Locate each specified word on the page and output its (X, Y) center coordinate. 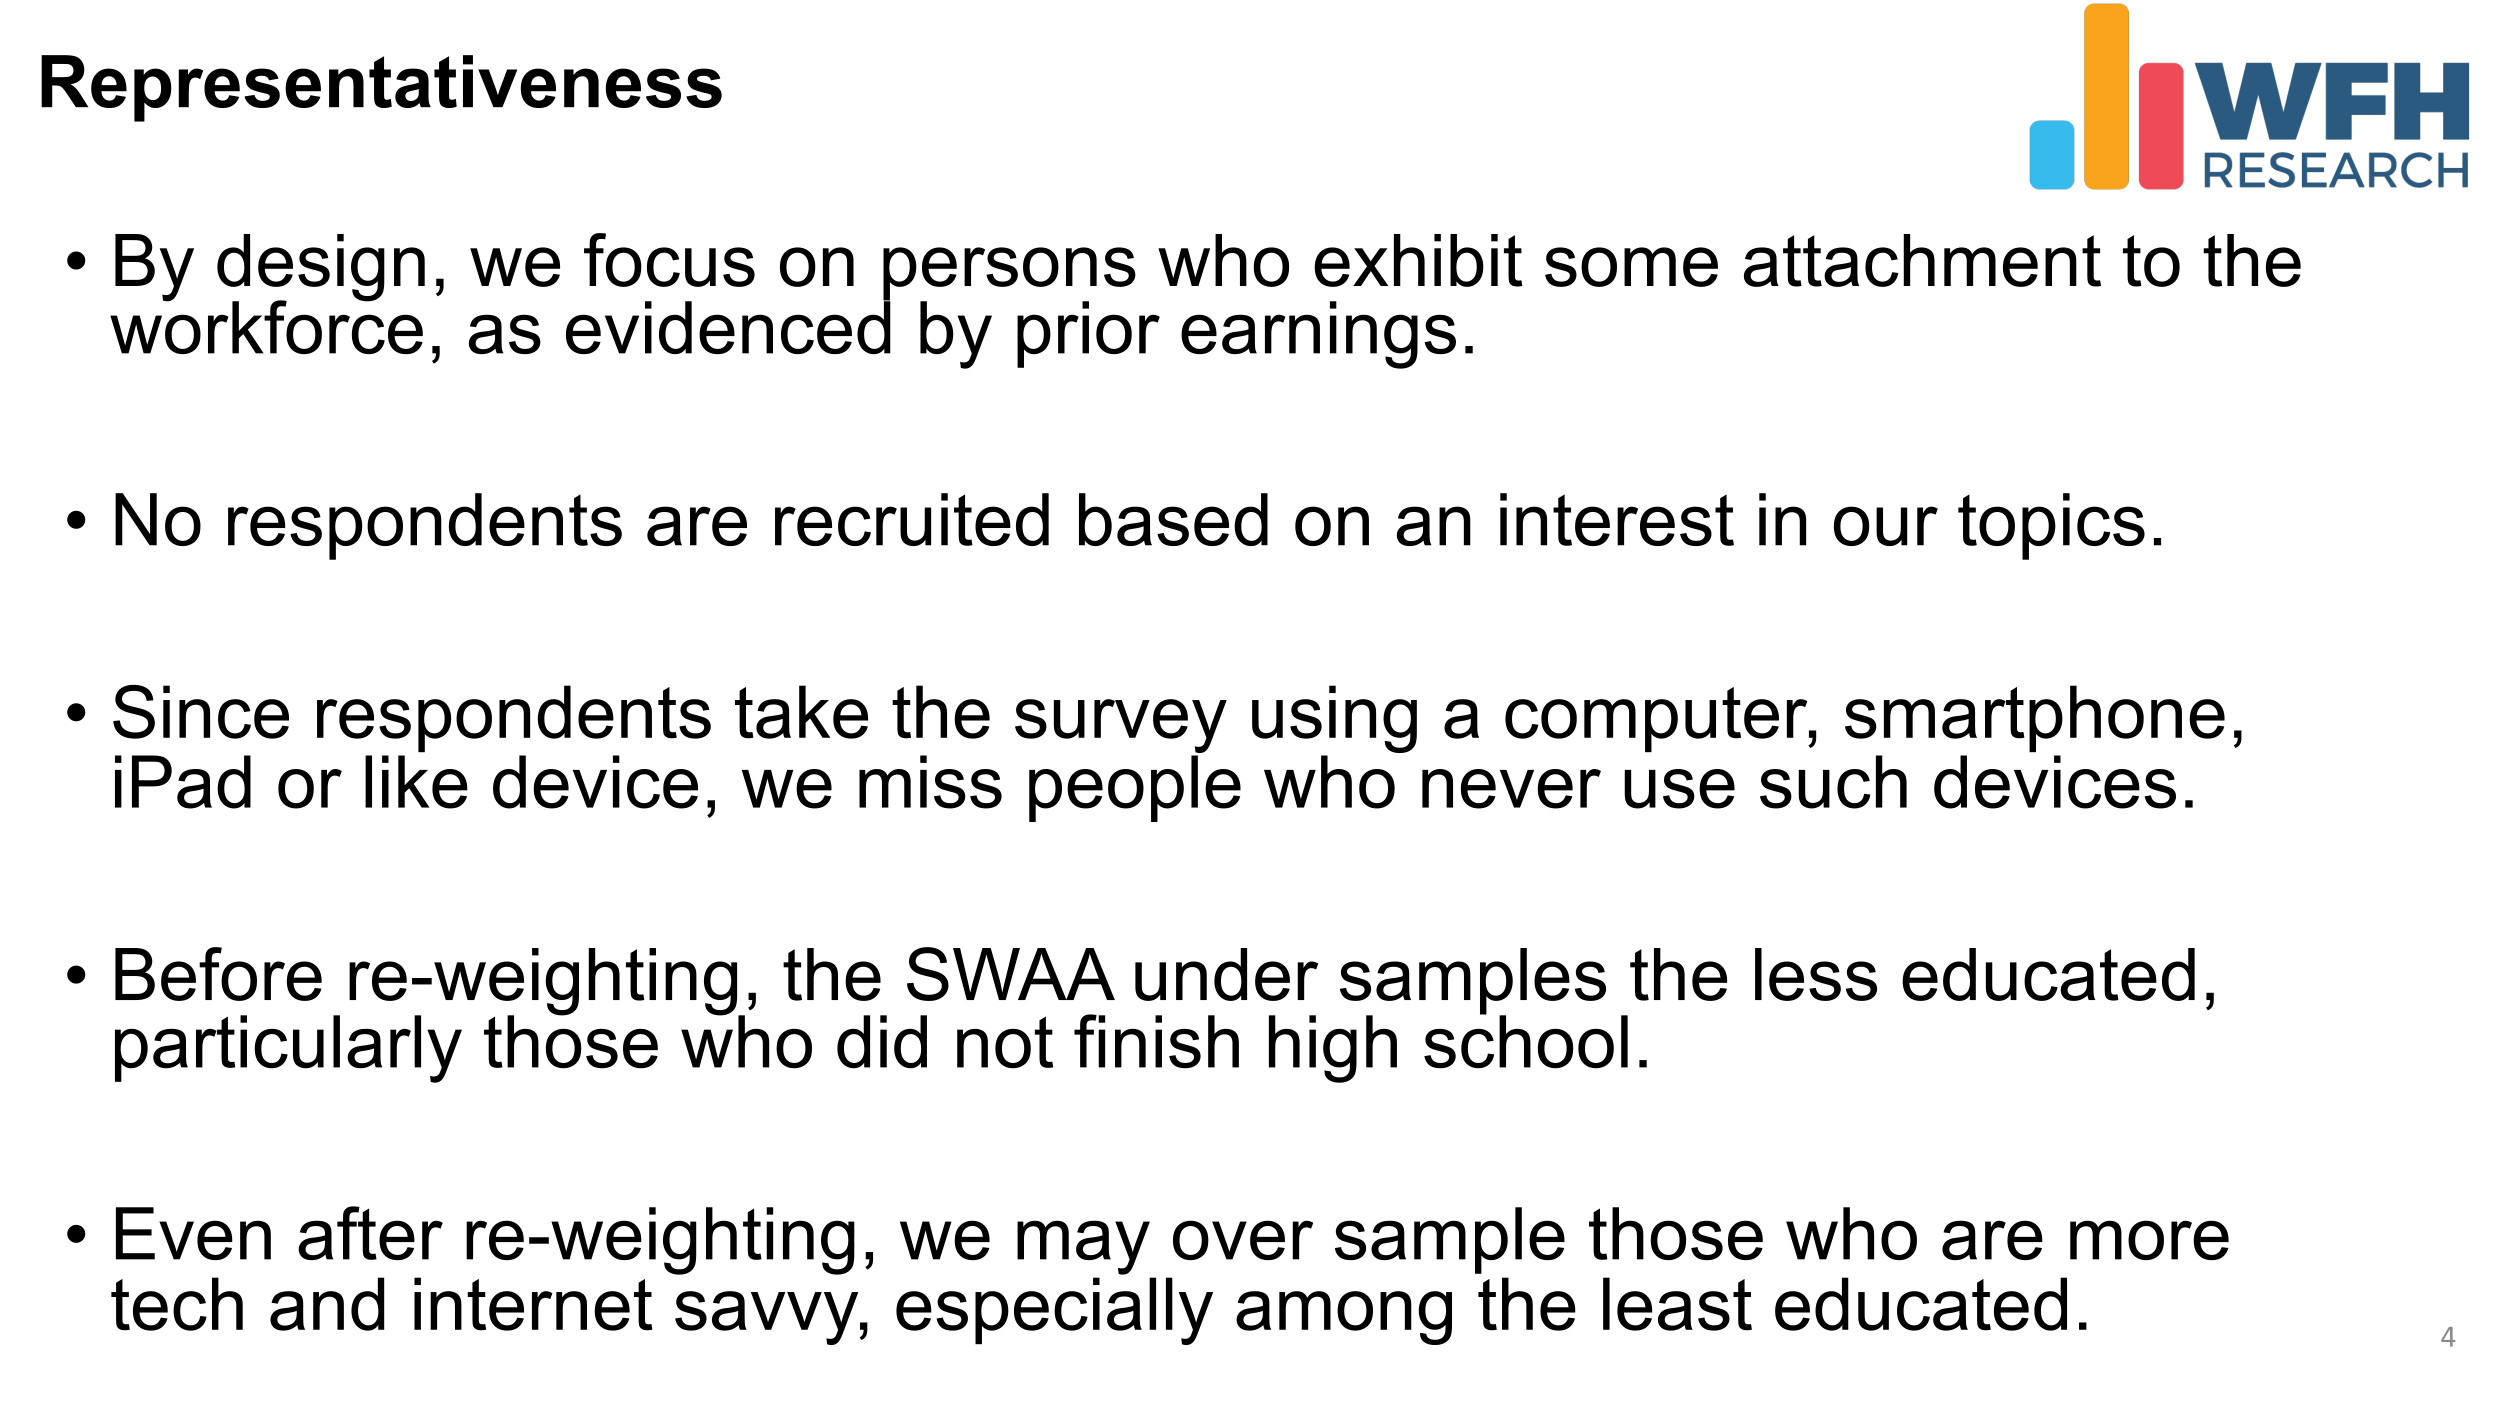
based (1173, 519)
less (1816, 974)
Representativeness (381, 88)
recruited (912, 519)
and (327, 1304)
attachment (1922, 260)
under (1226, 974)
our (1886, 526)
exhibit (1418, 260)
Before (218, 974)
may (1083, 1247)
